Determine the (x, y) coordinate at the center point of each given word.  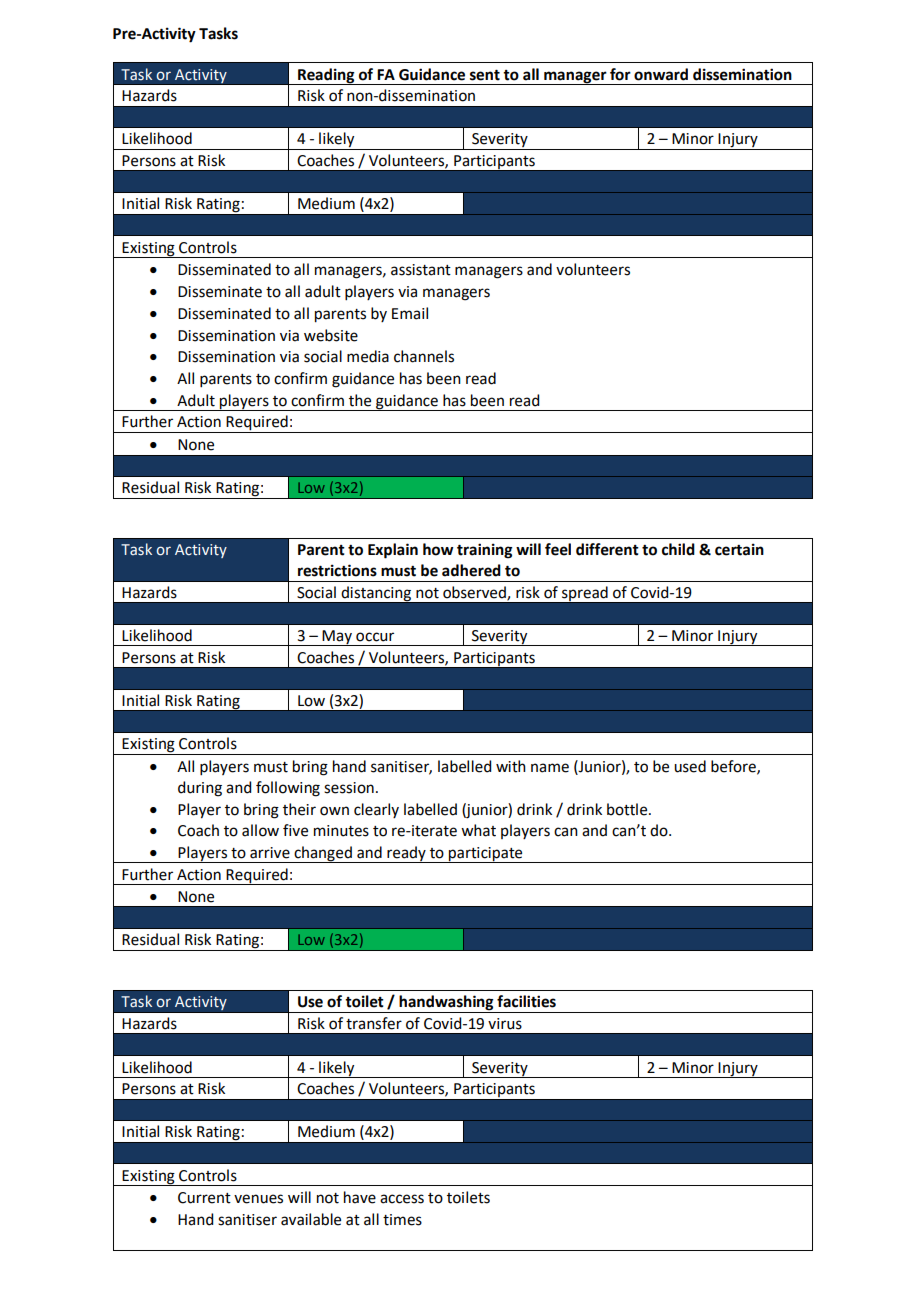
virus (505, 1024)
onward (661, 74)
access (402, 1199)
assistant (421, 270)
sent (485, 75)
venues (258, 1199)
